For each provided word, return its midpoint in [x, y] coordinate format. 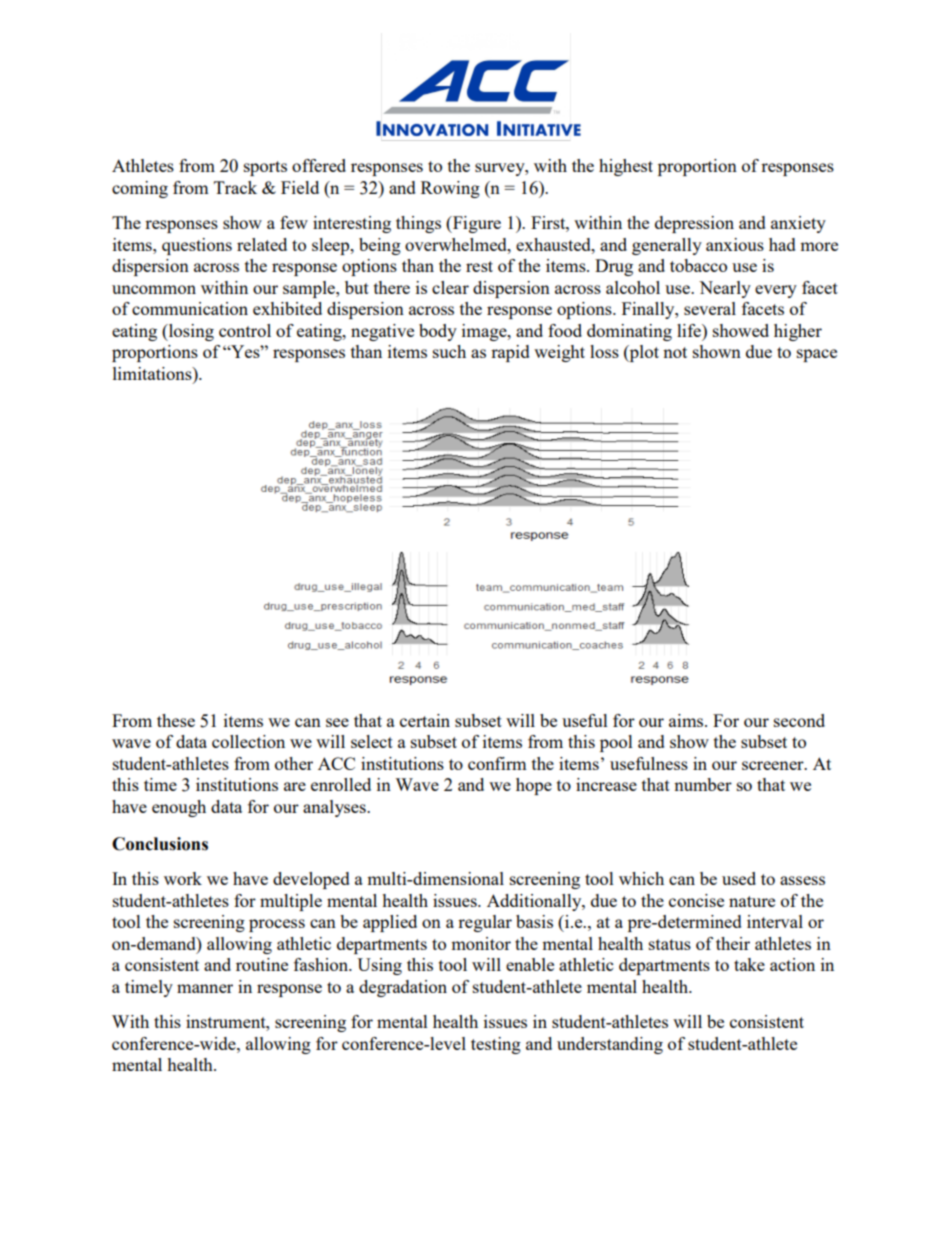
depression [694, 224]
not [675, 352]
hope [534, 786]
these [176, 720]
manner [205, 988]
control [245, 330]
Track [235, 187]
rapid [510, 353]
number [703, 784]
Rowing [450, 189]
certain [425, 720]
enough [179, 808]
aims [687, 720]
